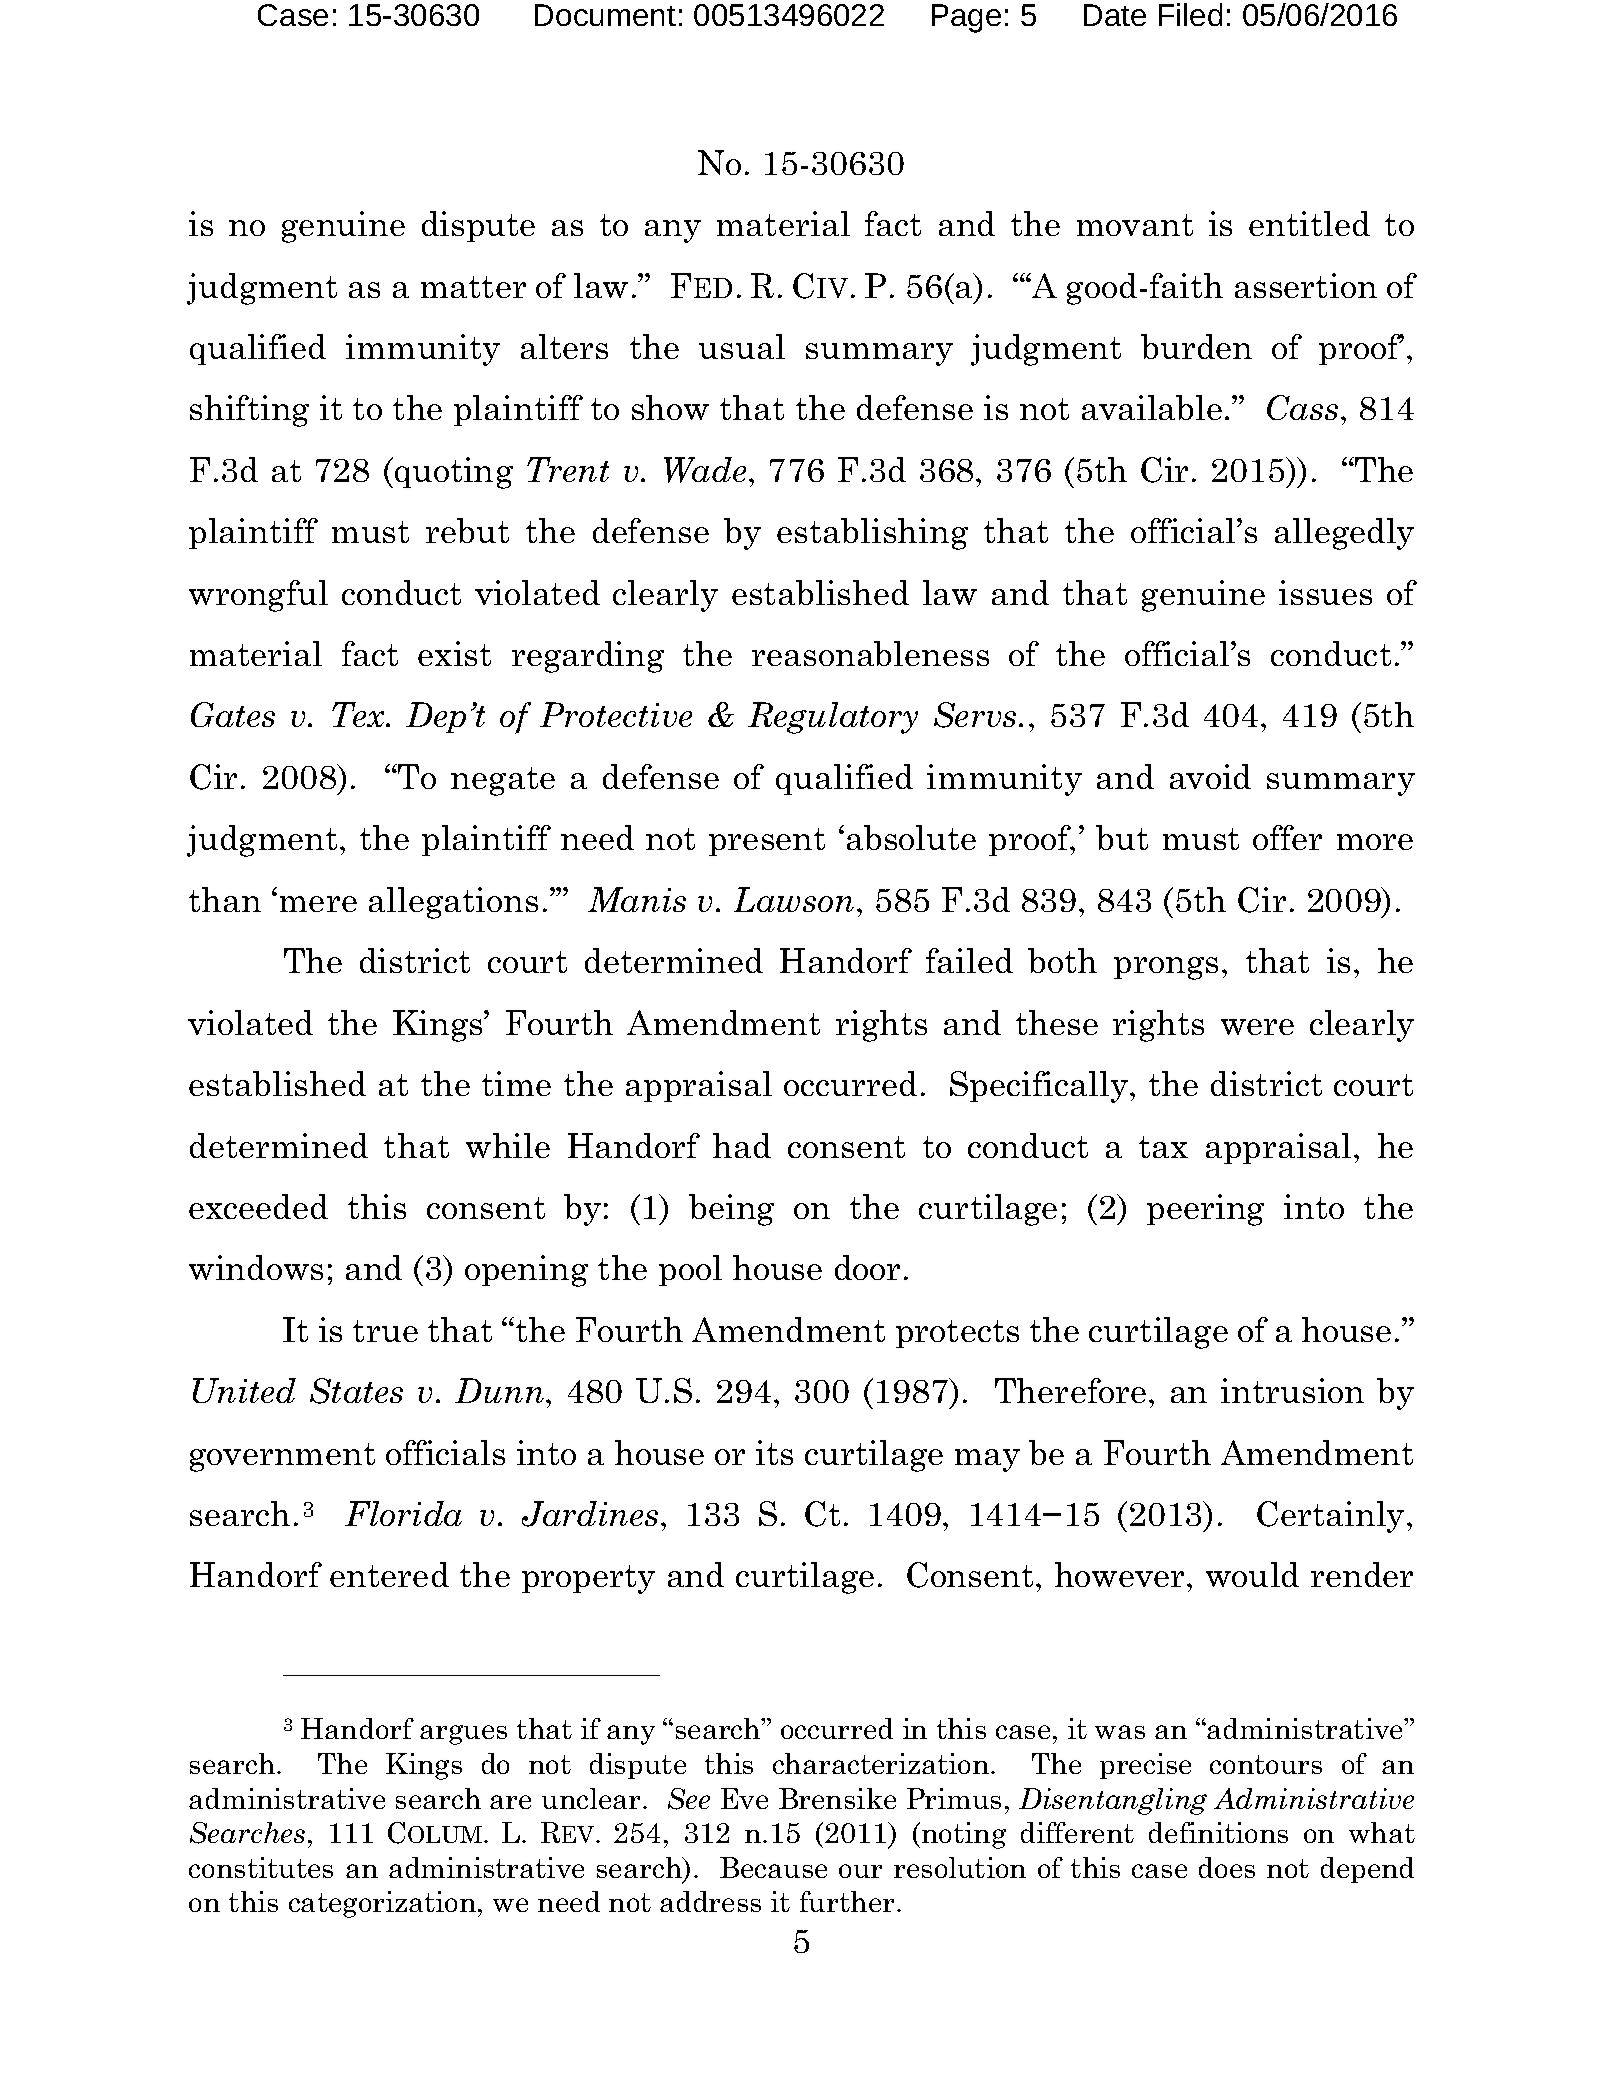 Image resolution: width=1604 pixels, height=2075 pixels. Describe the element at coordinates (773, 1867) in the page. I see `Because` at that location.
